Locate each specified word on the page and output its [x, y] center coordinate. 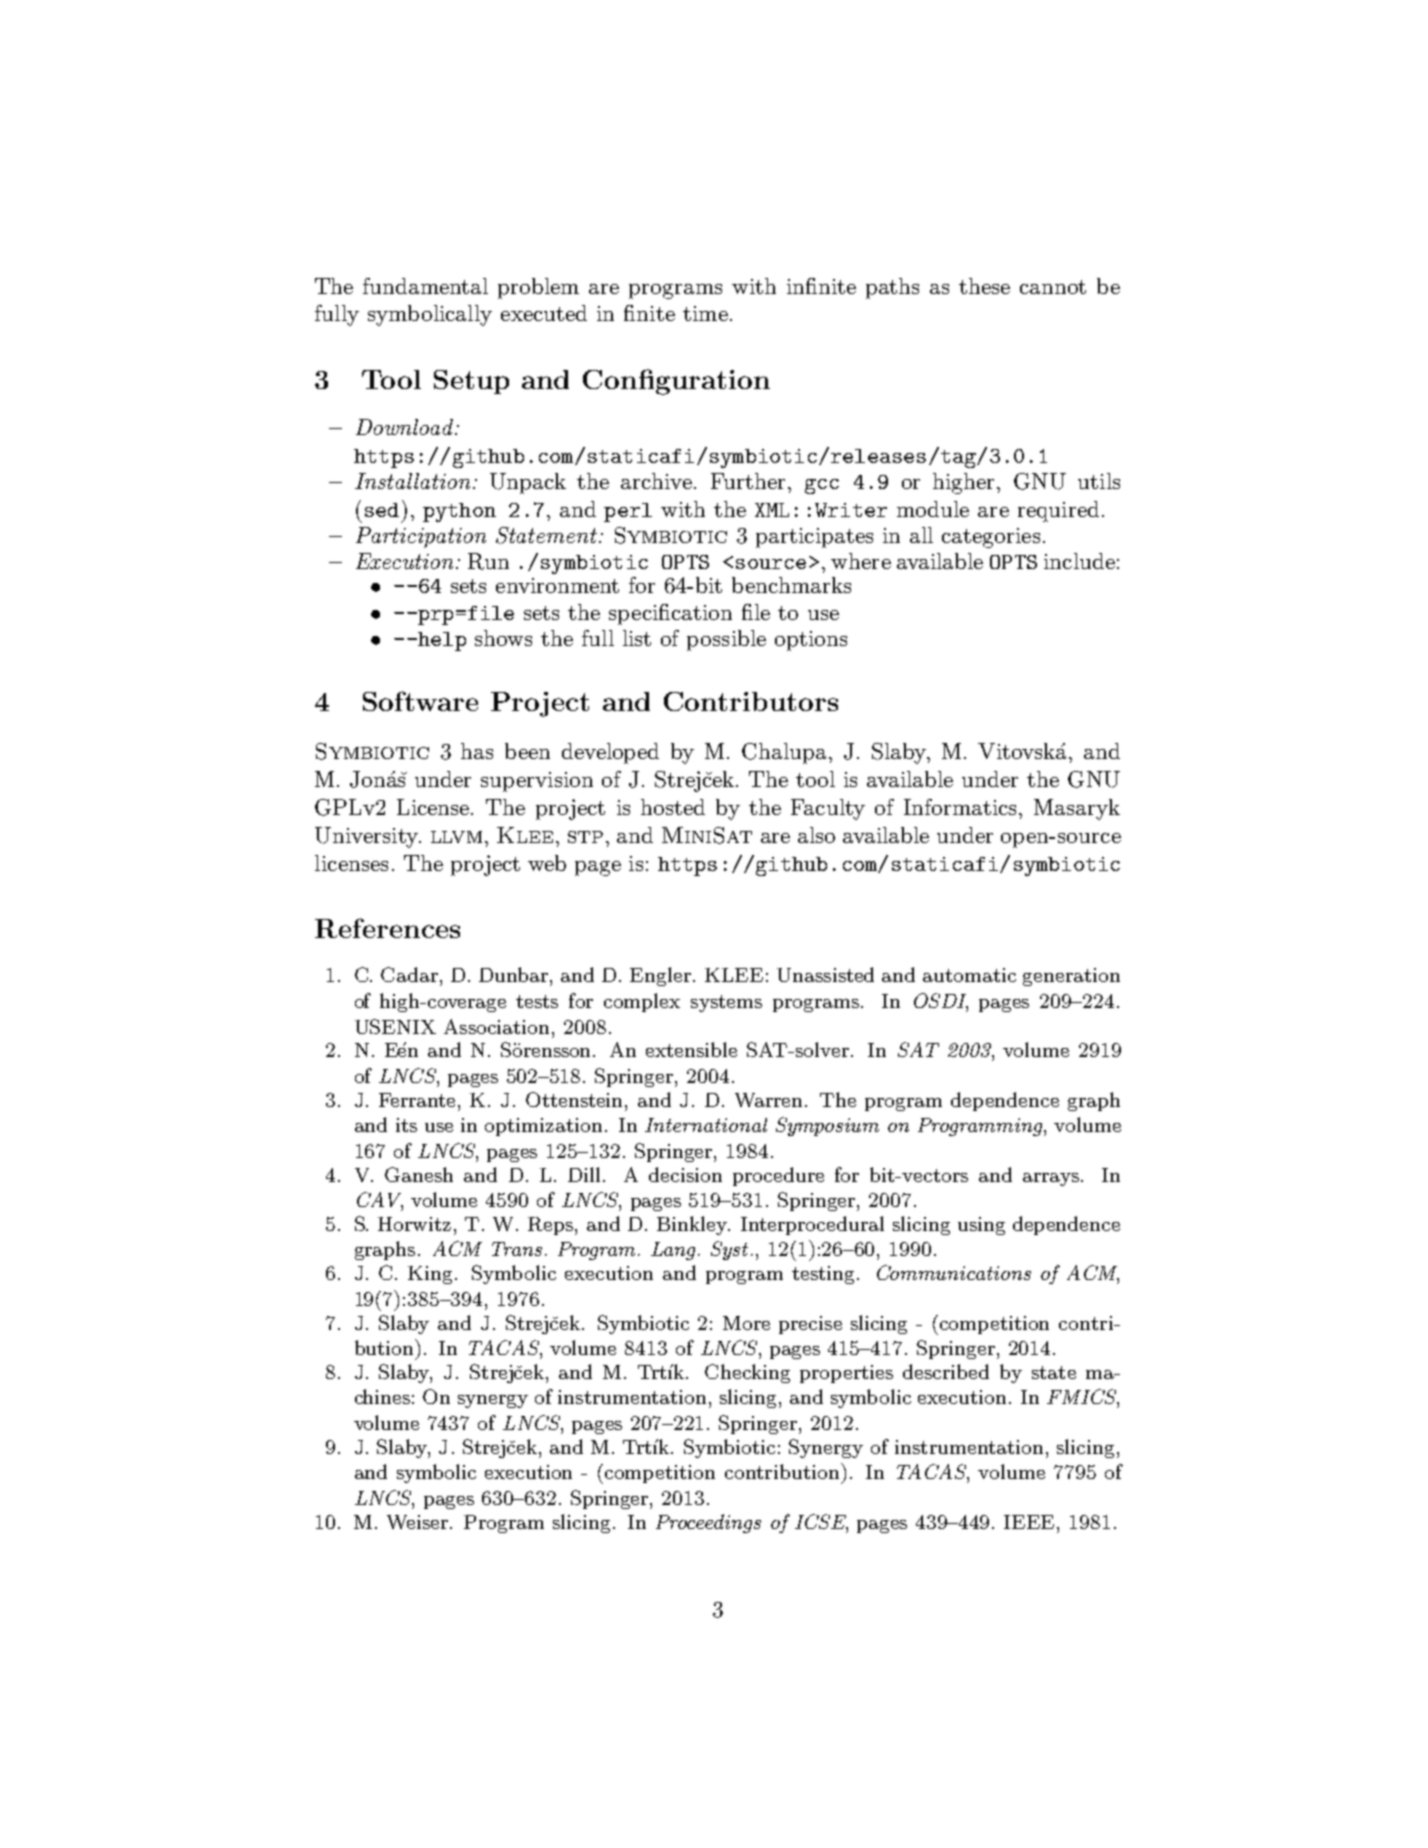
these [984, 286]
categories [991, 538]
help [441, 641]
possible [726, 640]
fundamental [425, 286]
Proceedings [708, 1523]
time [705, 313]
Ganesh [419, 1174]
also [816, 835]
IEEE [1031, 1522]
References [387, 928]
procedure [778, 1176]
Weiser [417, 1522]
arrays [1051, 1179]
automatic [969, 975]
